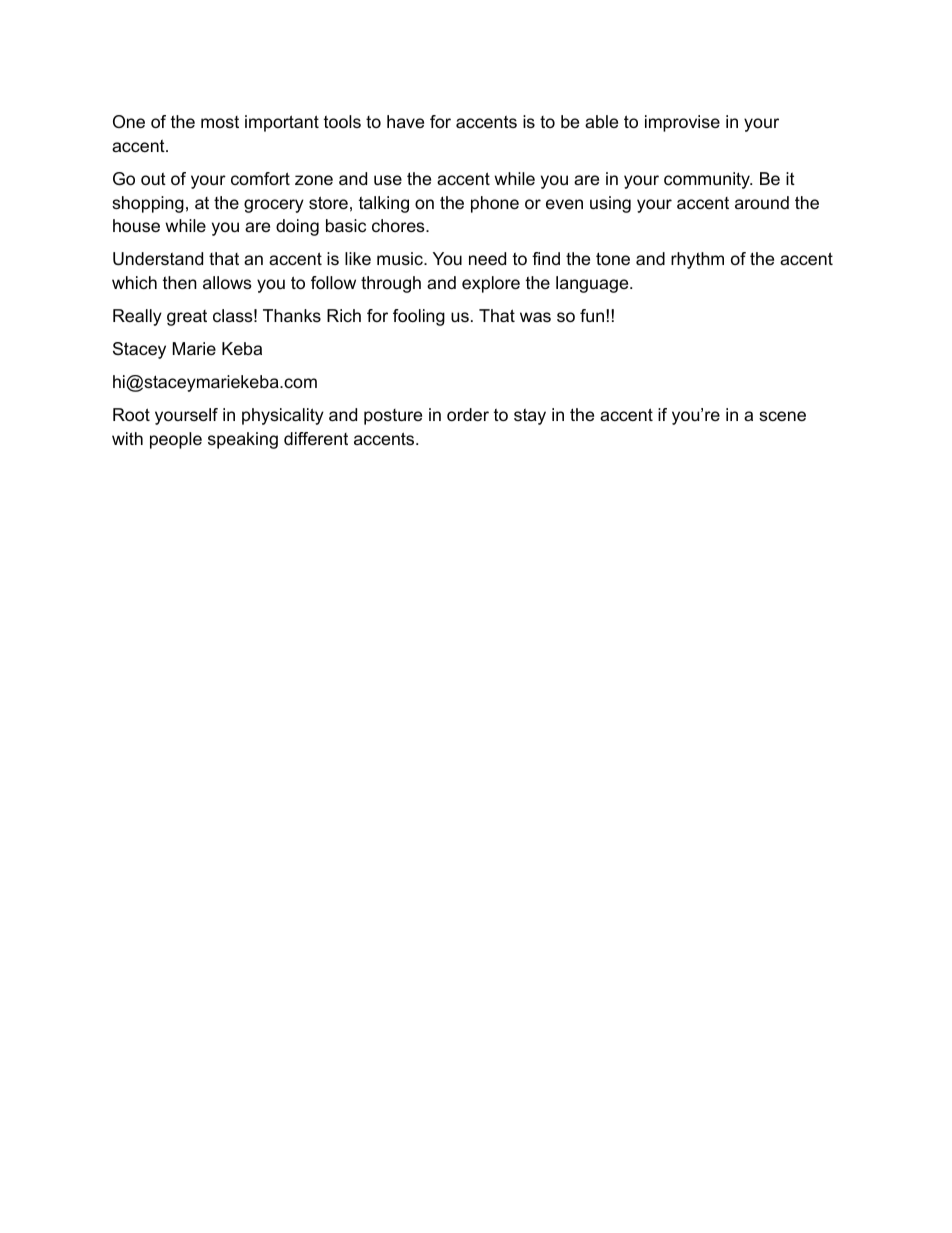 The height and width of the document is (1233, 952). What do you see at coordinates (176, 440) in the document?
I see `people` at bounding box center [176, 440].
